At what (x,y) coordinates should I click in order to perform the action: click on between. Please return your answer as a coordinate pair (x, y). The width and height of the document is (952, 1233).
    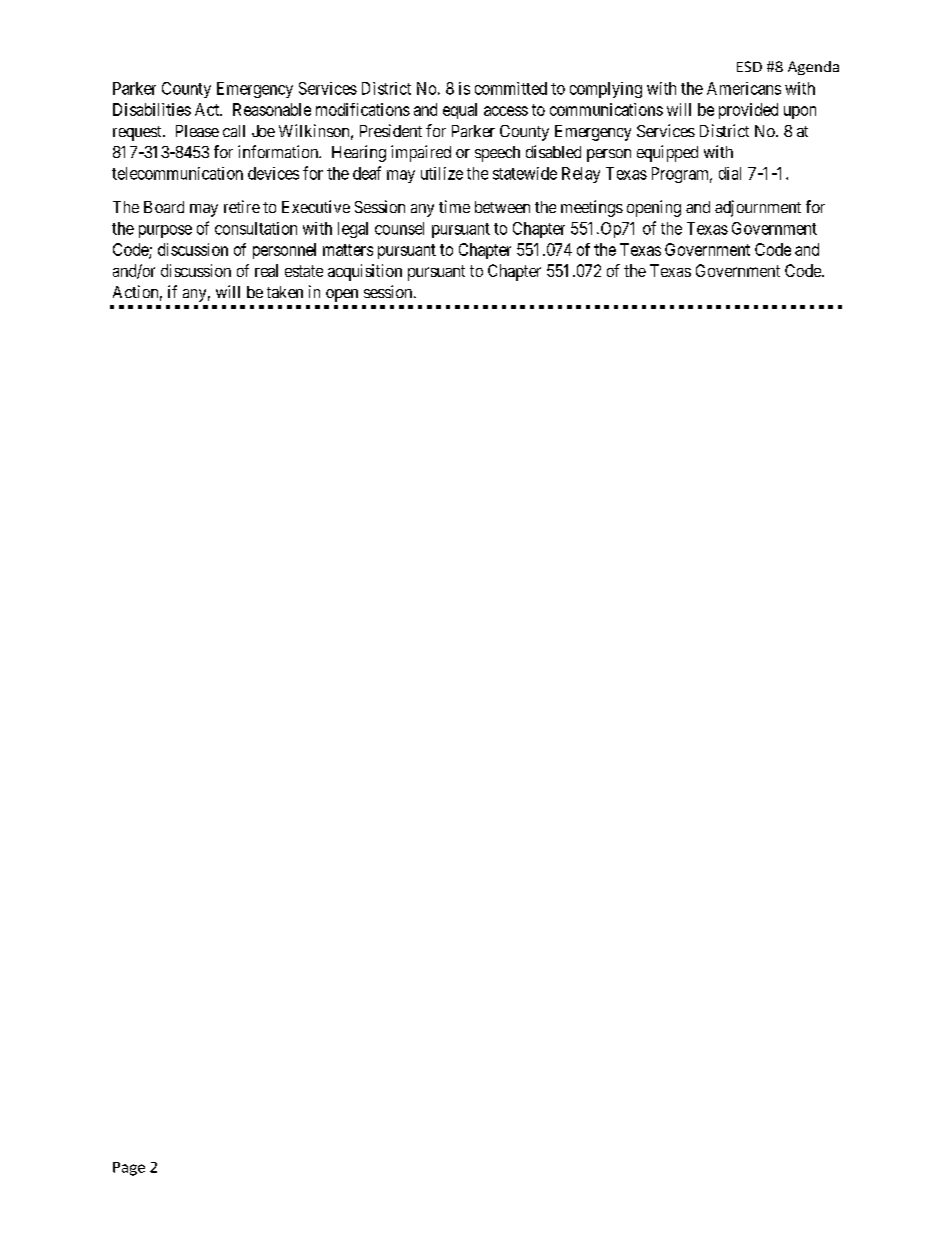
    Looking at the image, I should click on (502, 207).
